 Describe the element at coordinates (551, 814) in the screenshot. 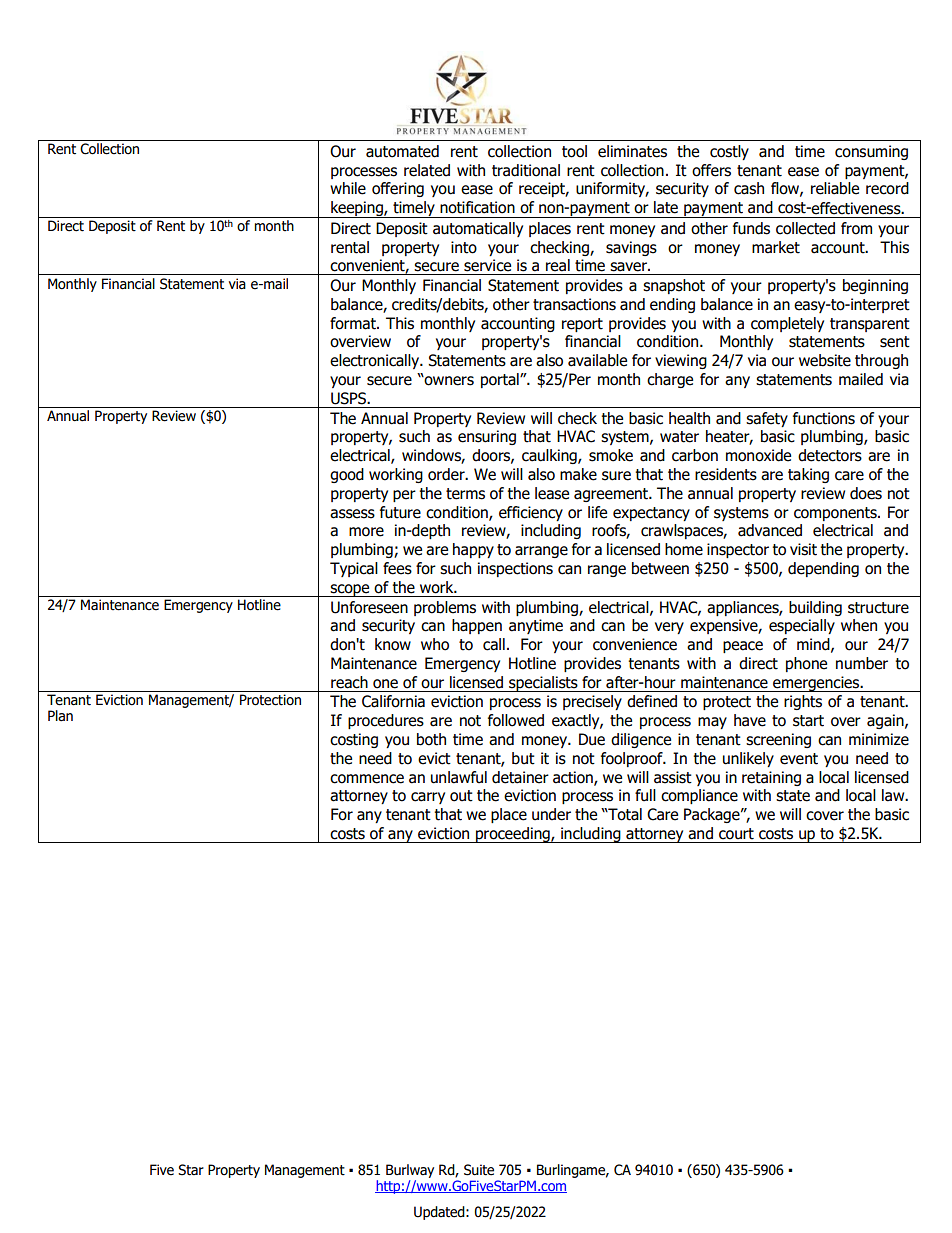

I see `under` at that location.
